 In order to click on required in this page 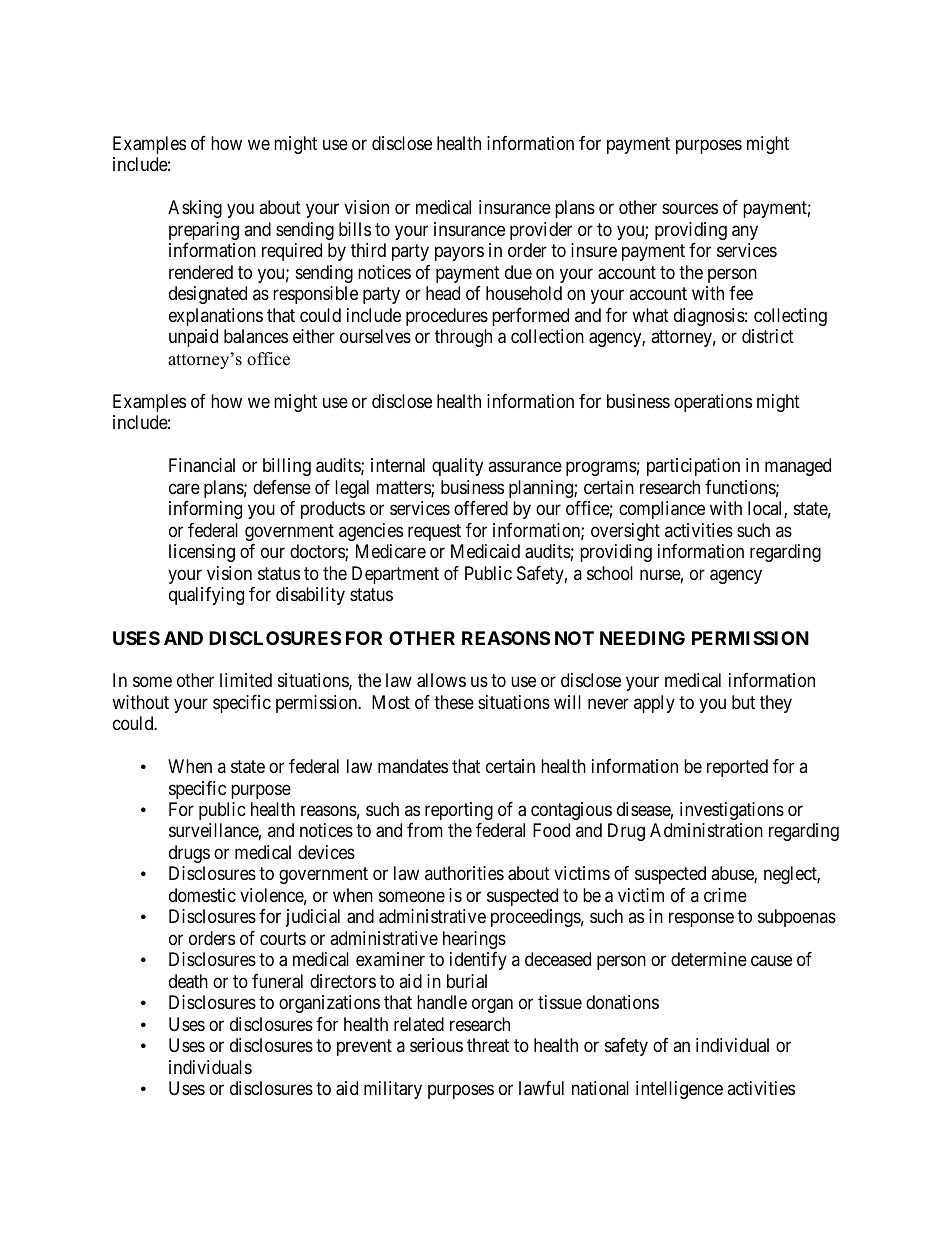, I will do `click(292, 252)`.
